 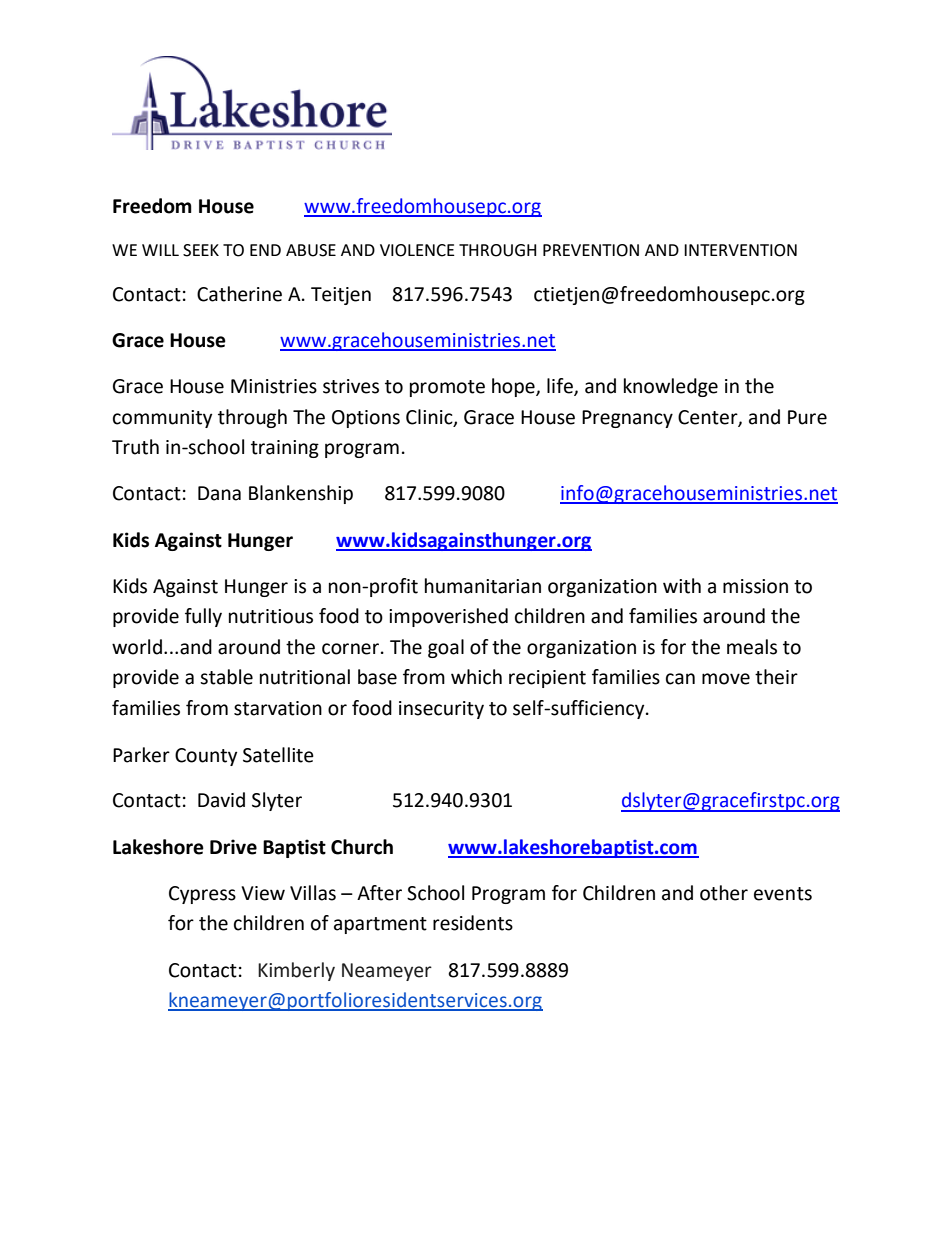 What do you see at coordinates (740, 250) in the screenshot?
I see `INTERVENTION` at bounding box center [740, 250].
